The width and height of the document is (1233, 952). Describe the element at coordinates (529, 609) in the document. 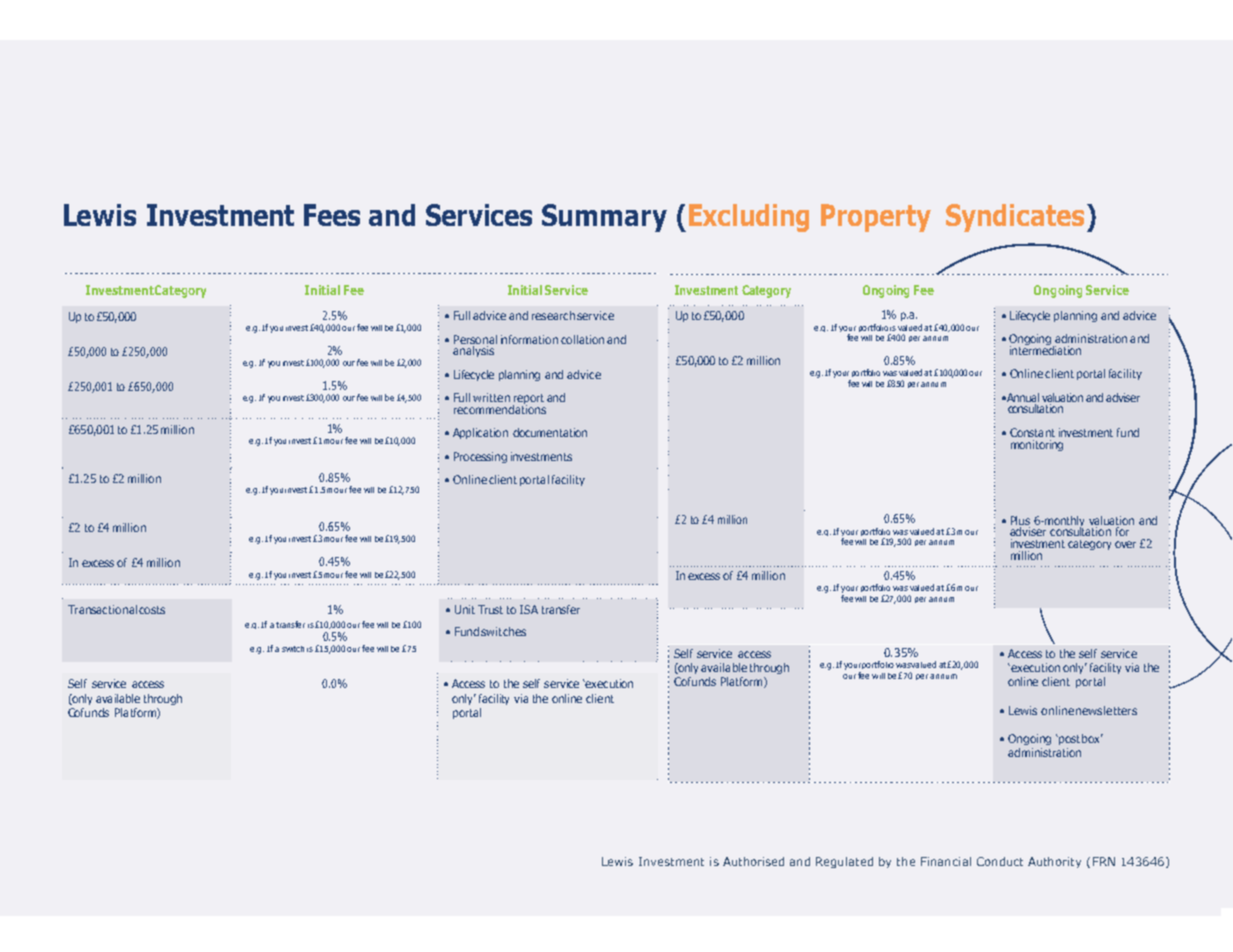

I see `ISA` at that location.
